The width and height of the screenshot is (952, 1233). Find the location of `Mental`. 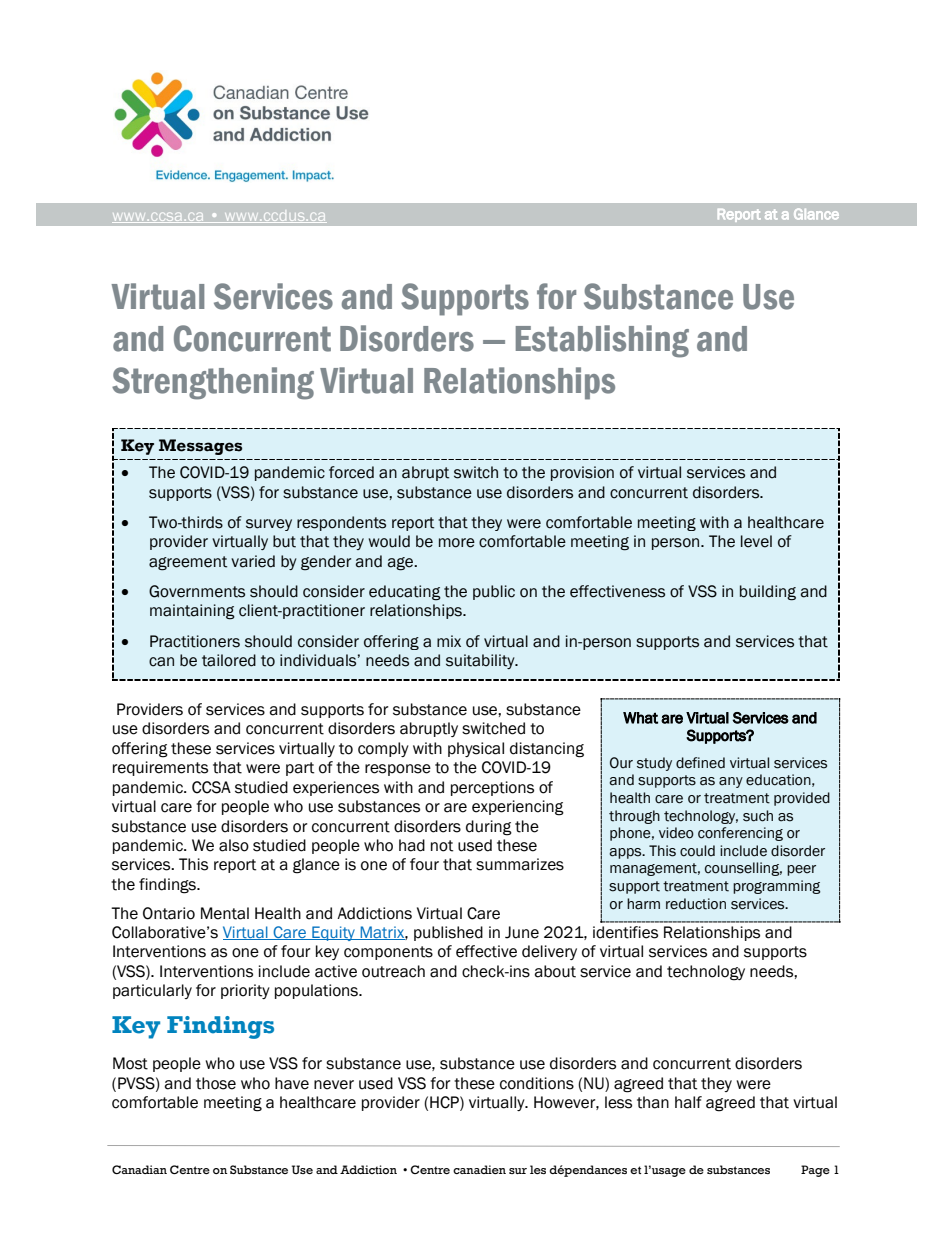

Mental is located at coordinates (225, 913).
